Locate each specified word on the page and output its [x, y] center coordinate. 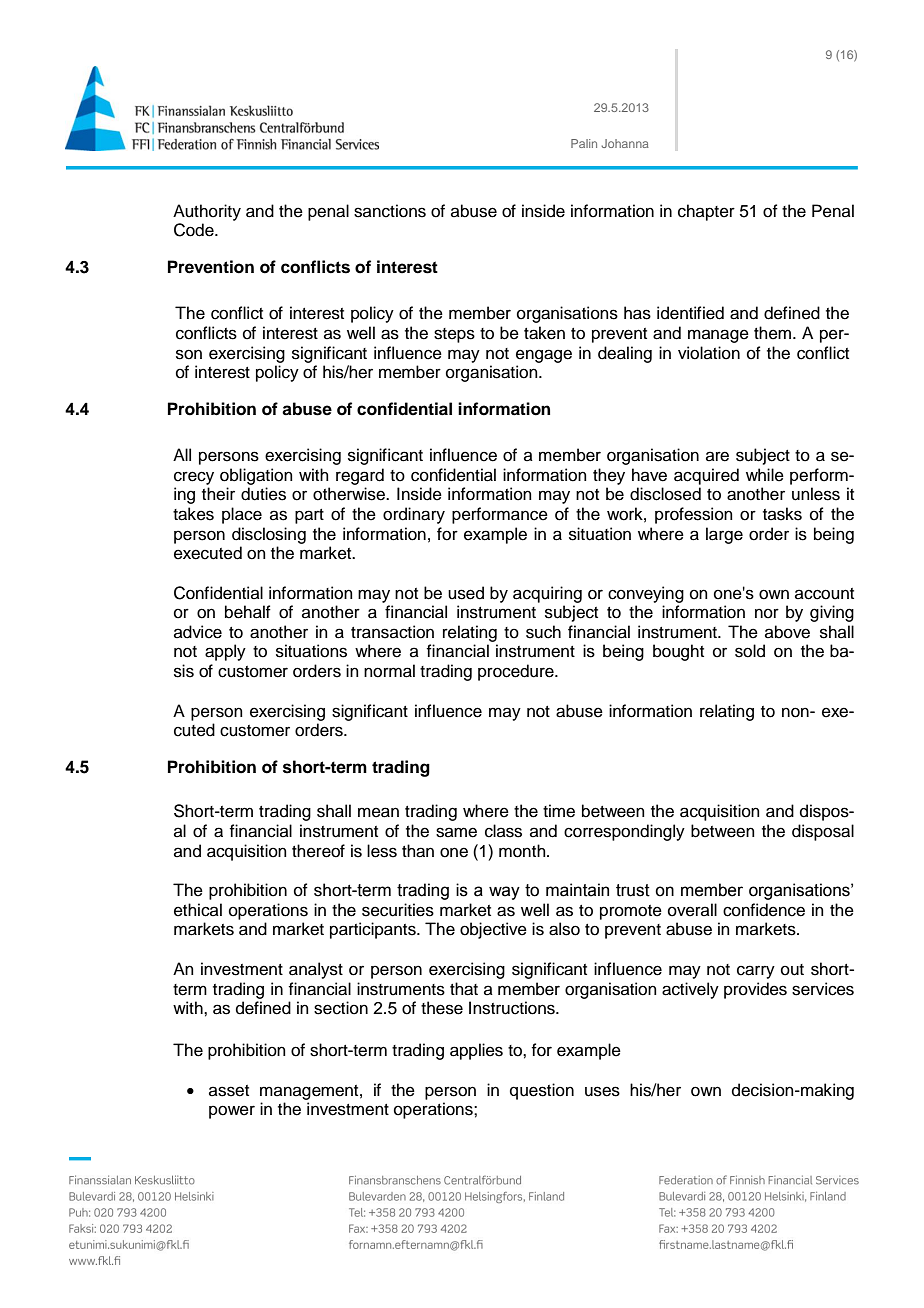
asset [229, 1091]
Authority [207, 212]
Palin [584, 143]
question [542, 1091]
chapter [706, 212]
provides [755, 990]
